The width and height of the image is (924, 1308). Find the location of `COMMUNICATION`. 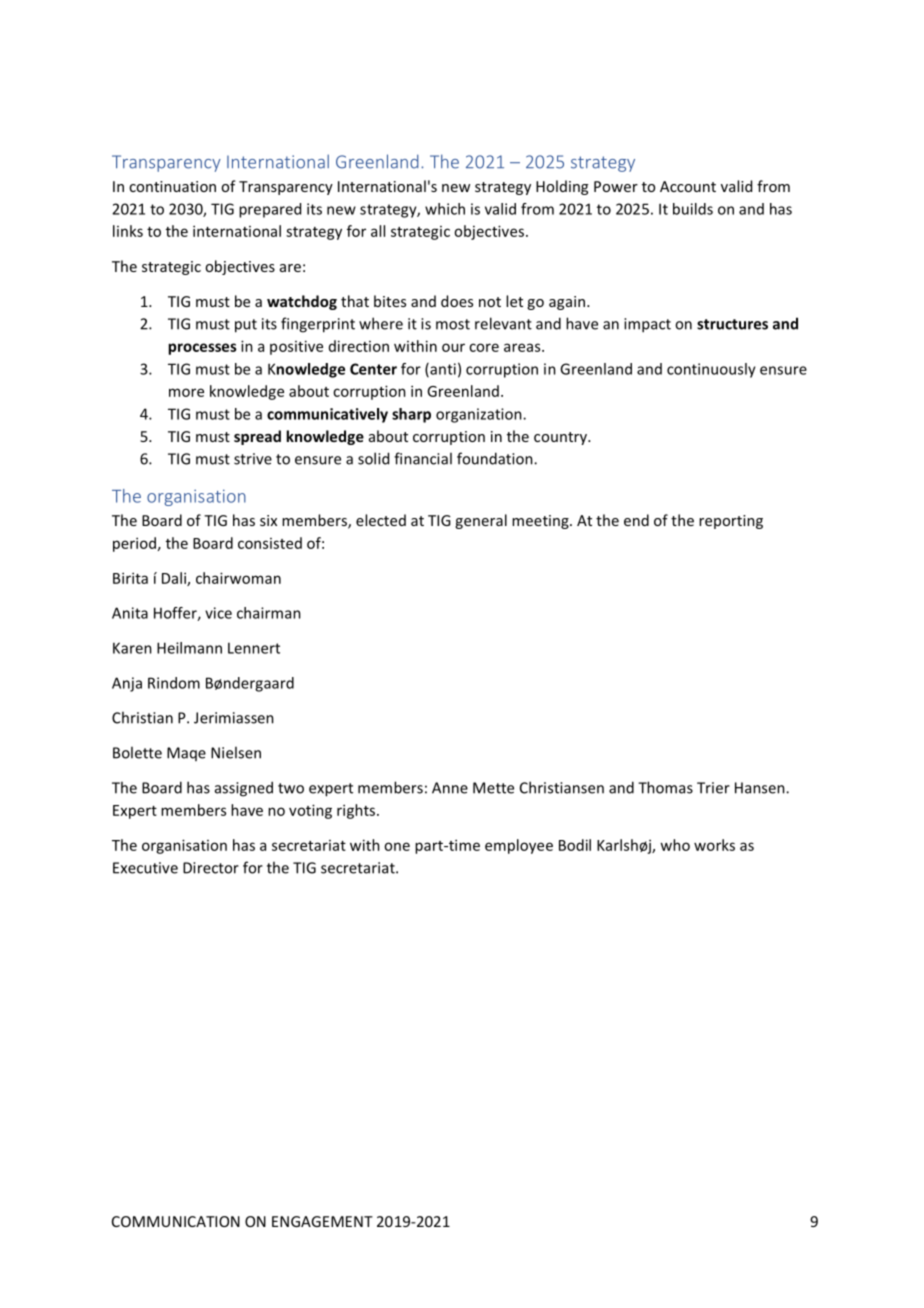

COMMUNICATION is located at coordinates (176, 1221).
